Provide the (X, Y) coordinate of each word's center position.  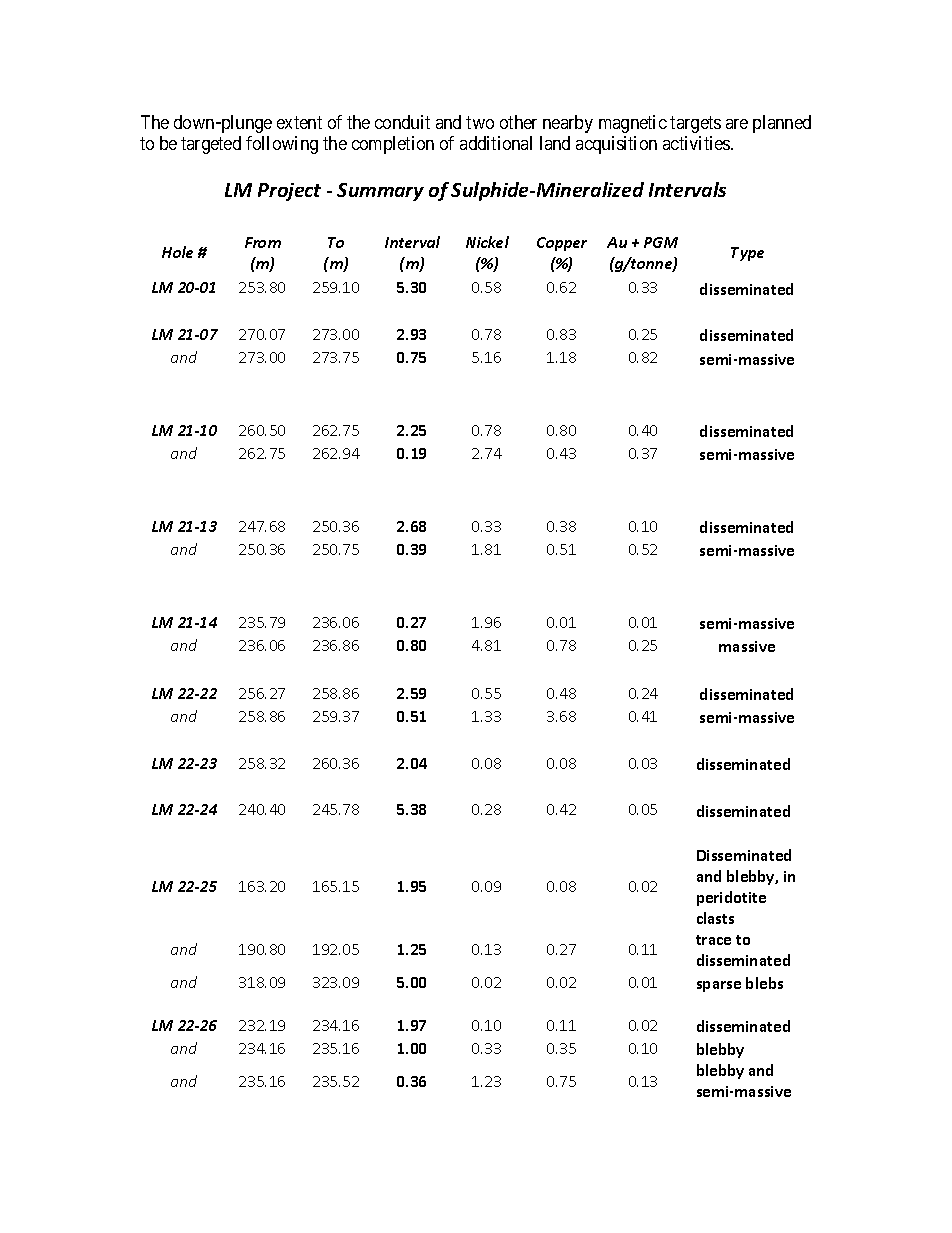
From (263, 242)
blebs (764, 983)
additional (496, 143)
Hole (177, 252)
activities (697, 143)
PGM (661, 242)
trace (713, 940)
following (282, 145)
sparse (719, 986)
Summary (380, 192)
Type (747, 254)
